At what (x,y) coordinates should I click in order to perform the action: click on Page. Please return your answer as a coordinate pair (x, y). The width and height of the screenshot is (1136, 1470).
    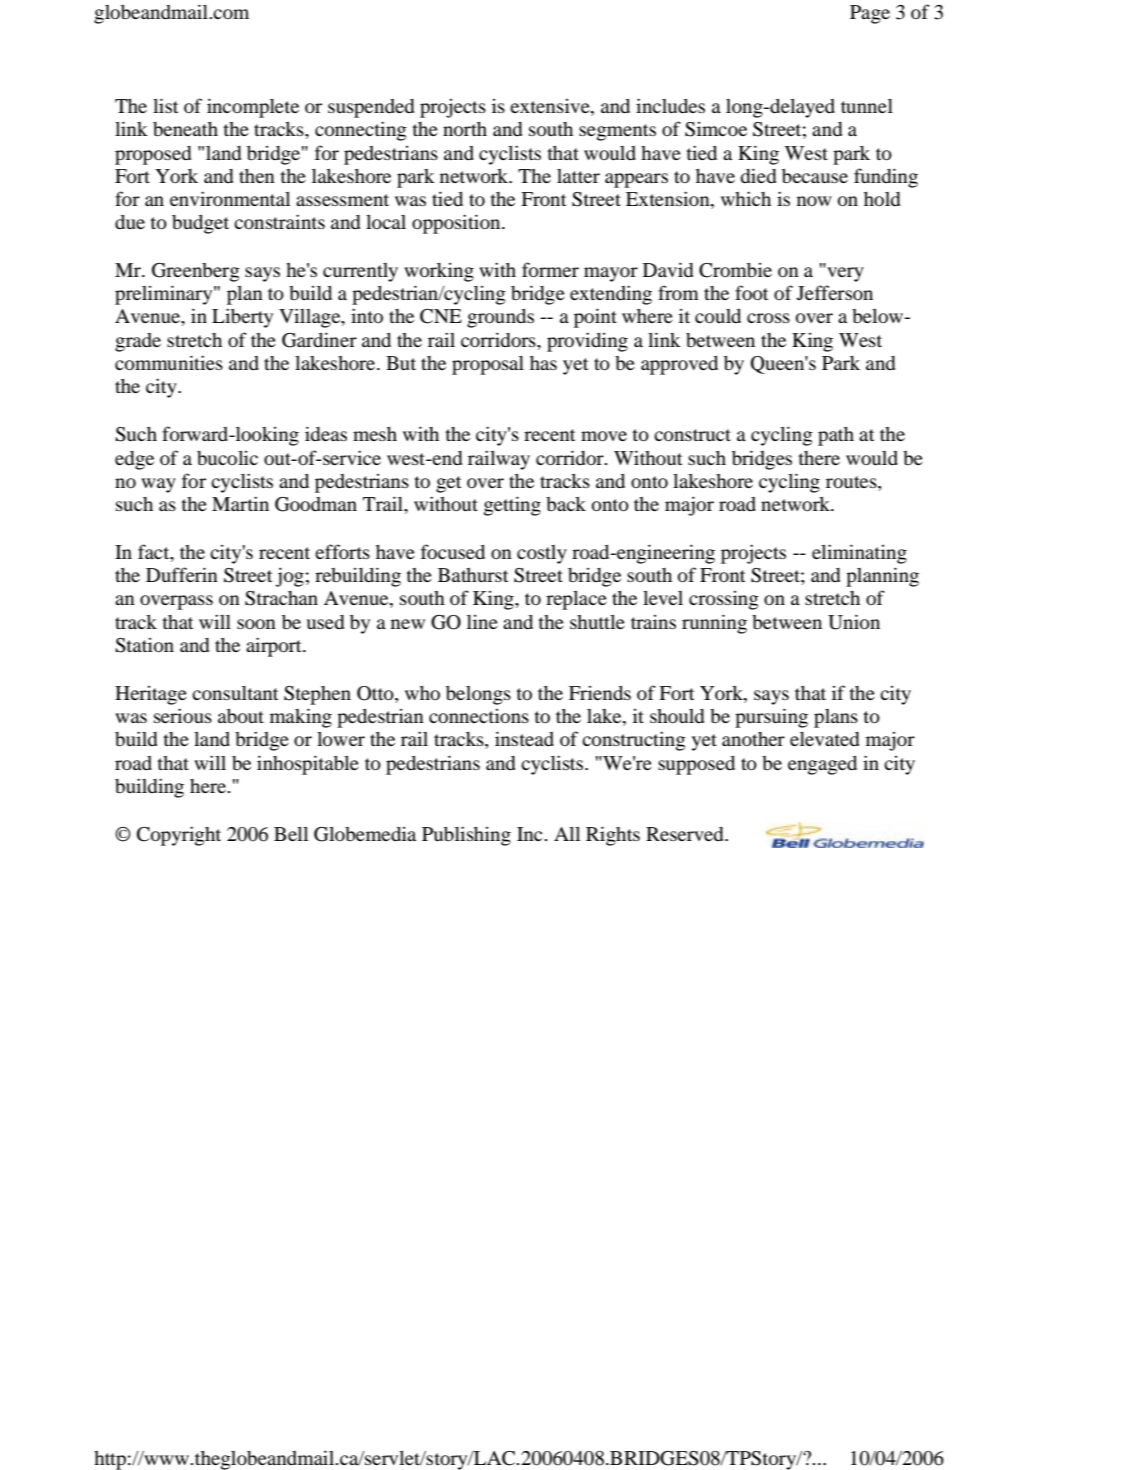
    Looking at the image, I should click on (870, 14).
